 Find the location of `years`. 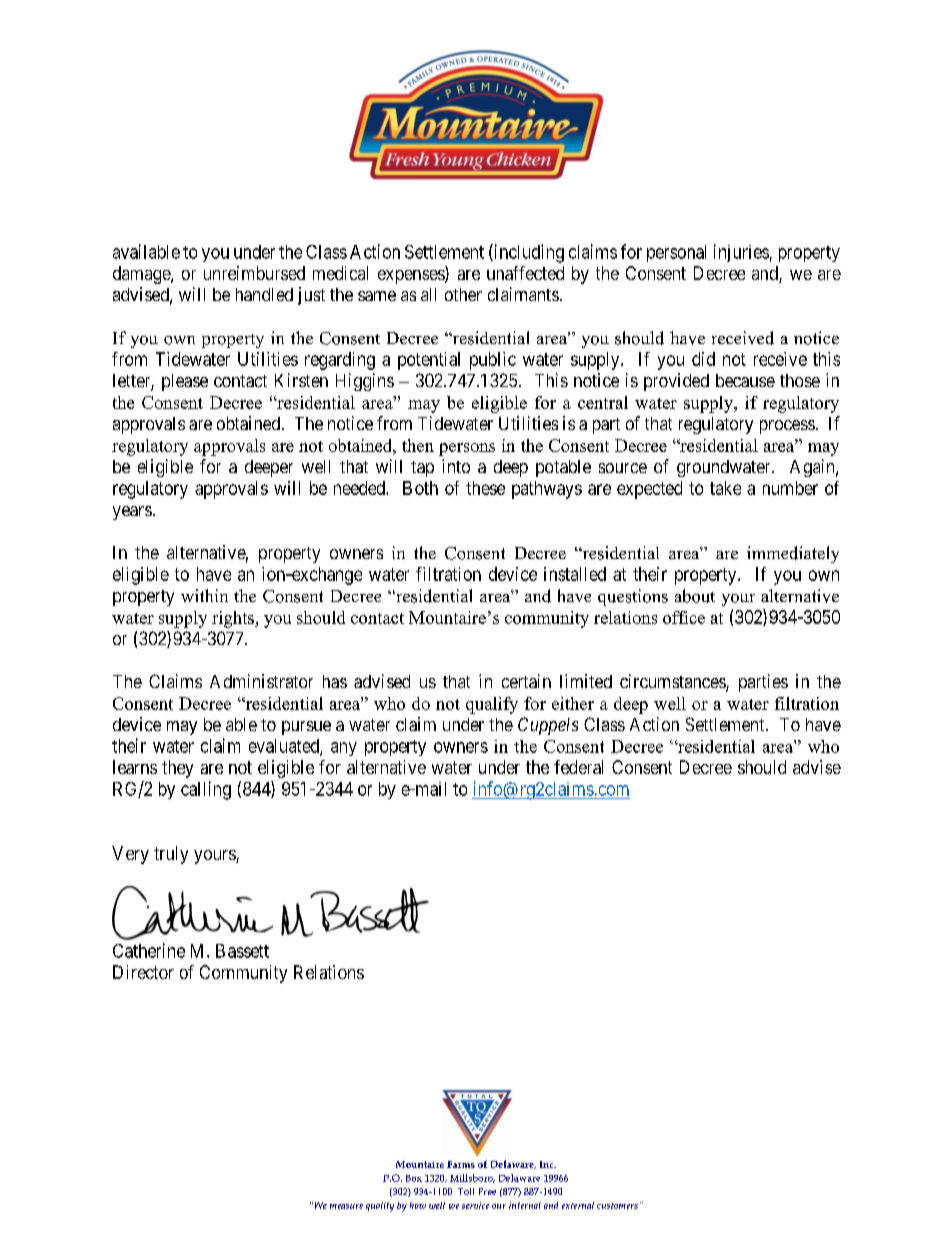

years is located at coordinates (132, 513).
